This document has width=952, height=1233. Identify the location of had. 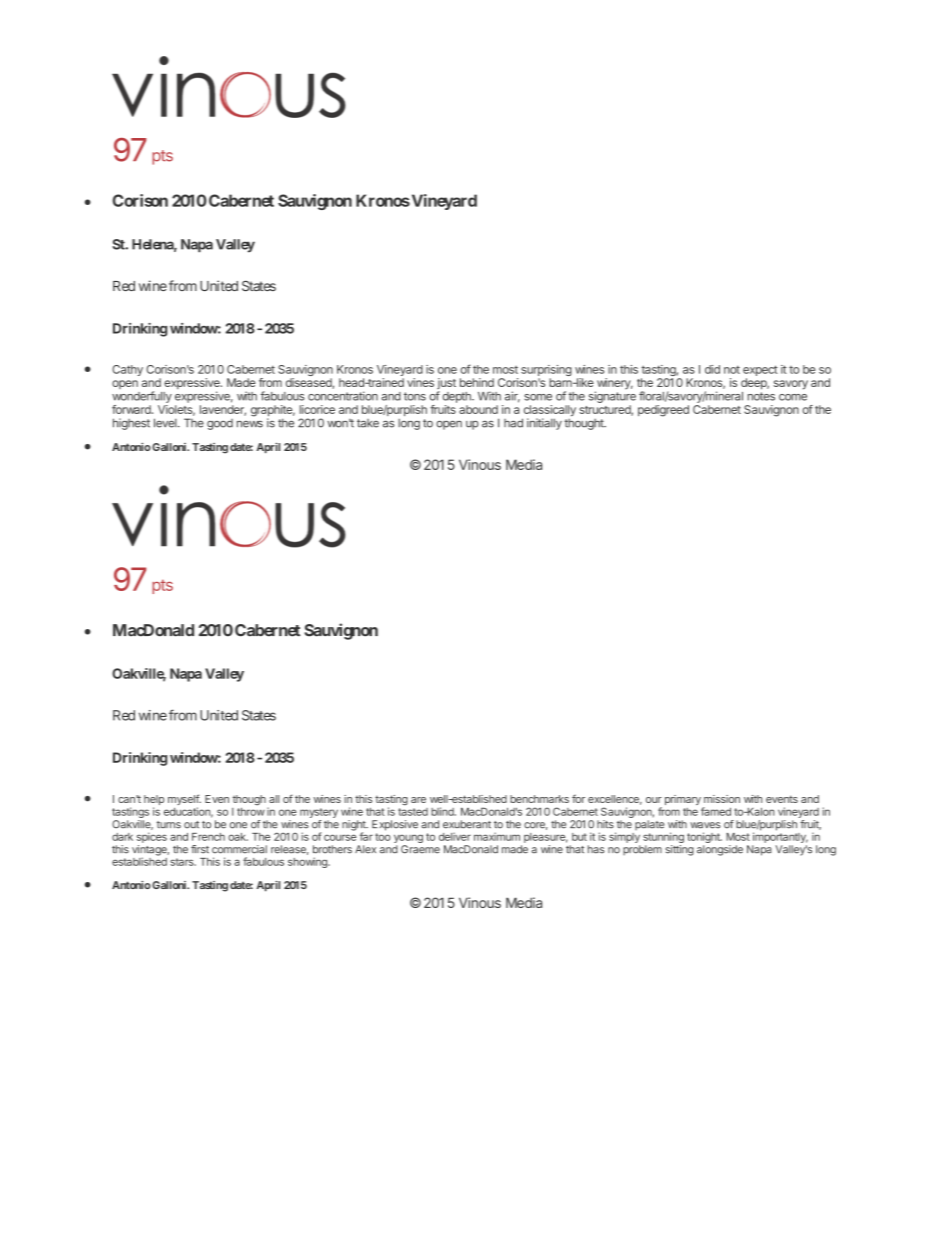
(513, 423).
